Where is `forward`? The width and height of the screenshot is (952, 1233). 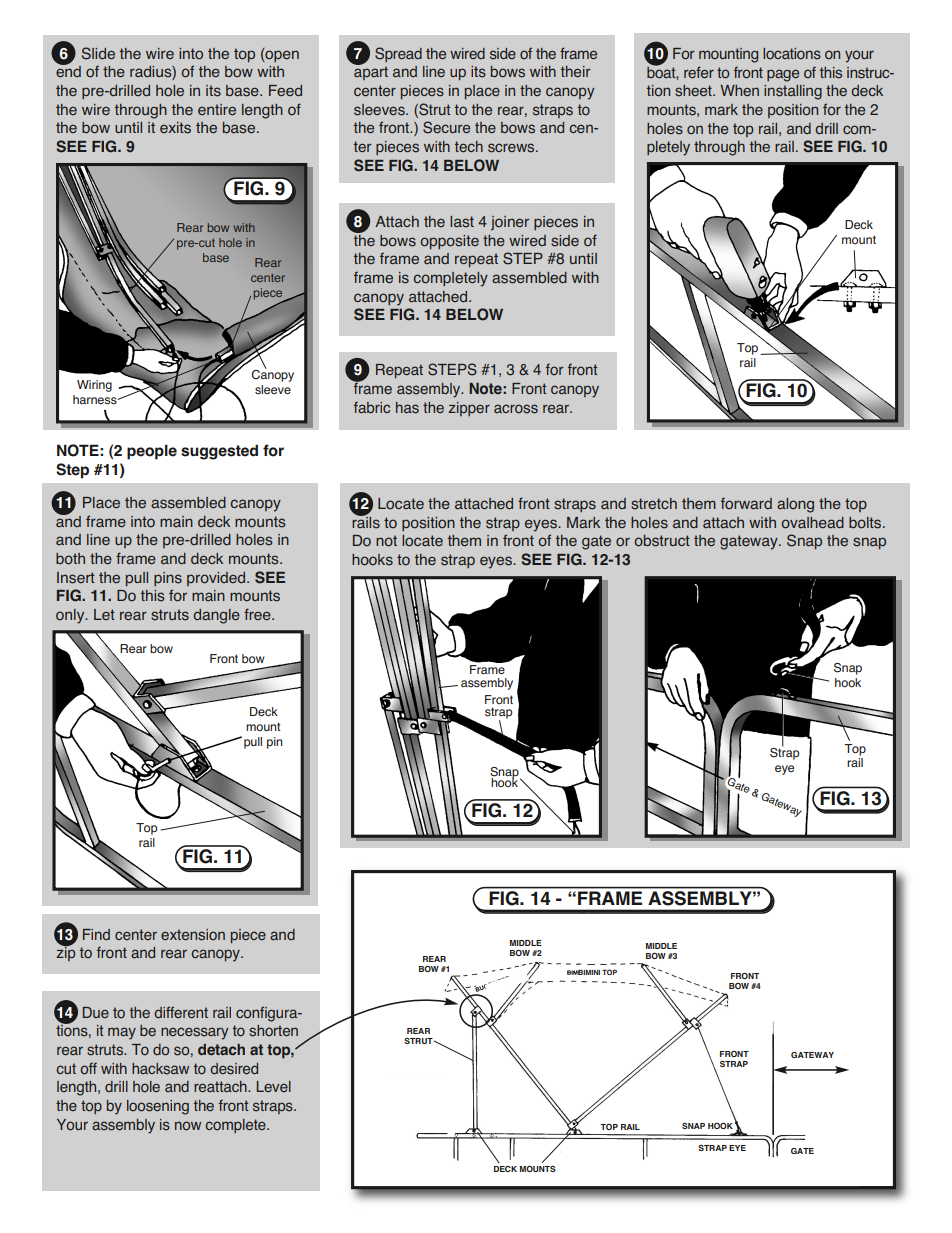 forward is located at coordinates (746, 503).
